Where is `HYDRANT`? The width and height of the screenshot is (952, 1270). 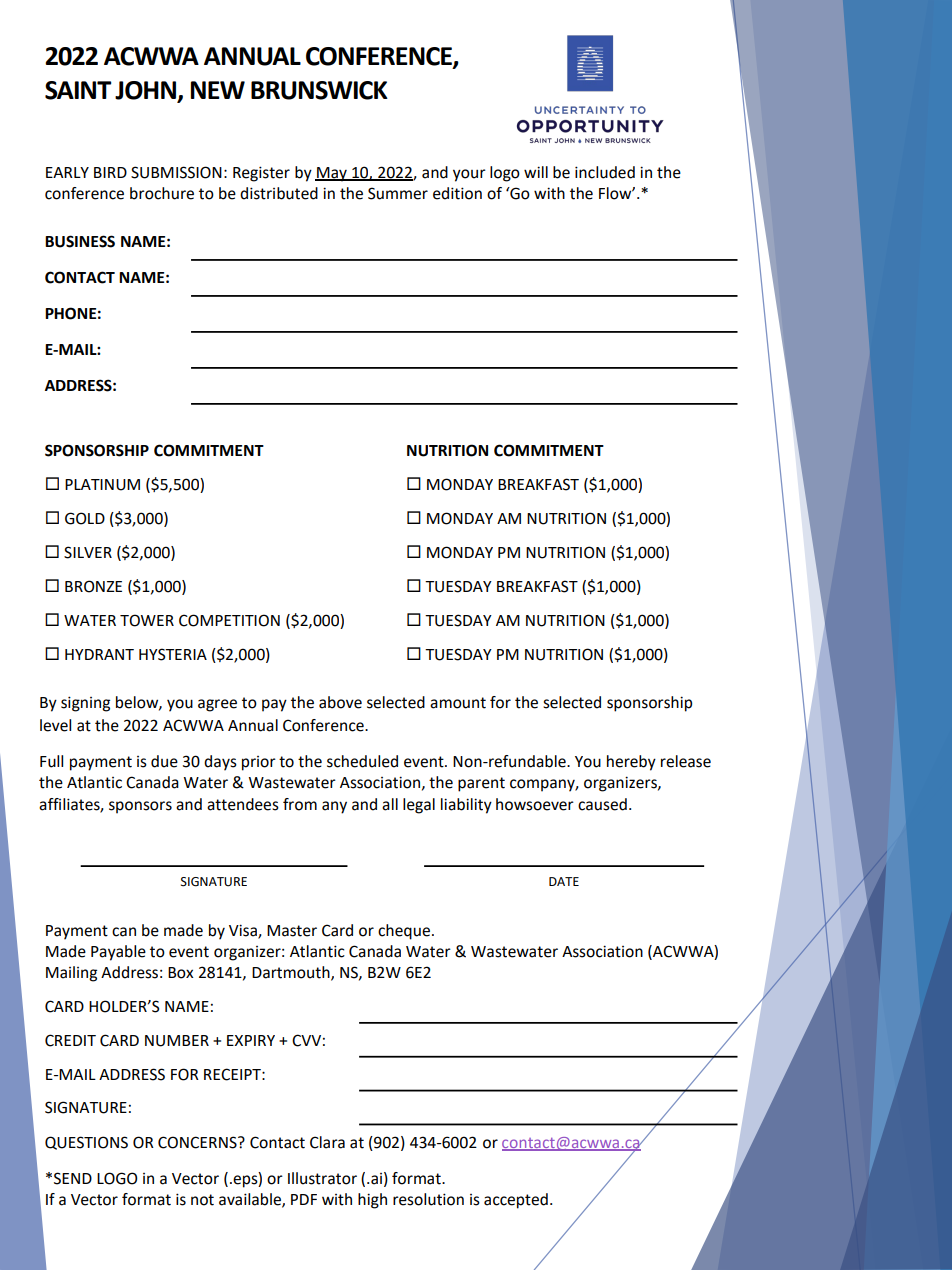 HYDRANT is located at coordinates (99, 654).
